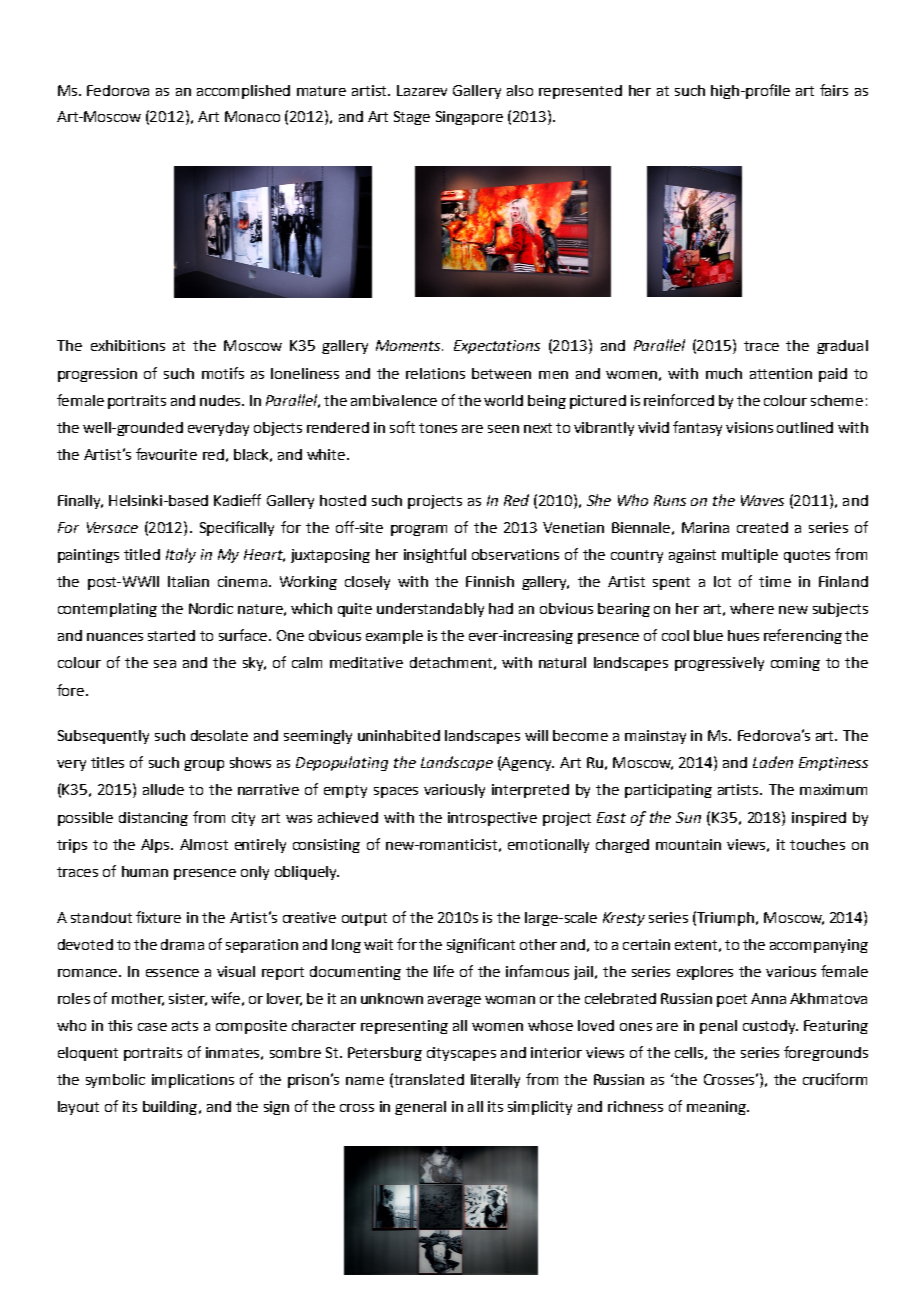 The width and height of the screenshot is (924, 1308). Describe the element at coordinates (166, 454) in the screenshot. I see `favourite` at that location.
